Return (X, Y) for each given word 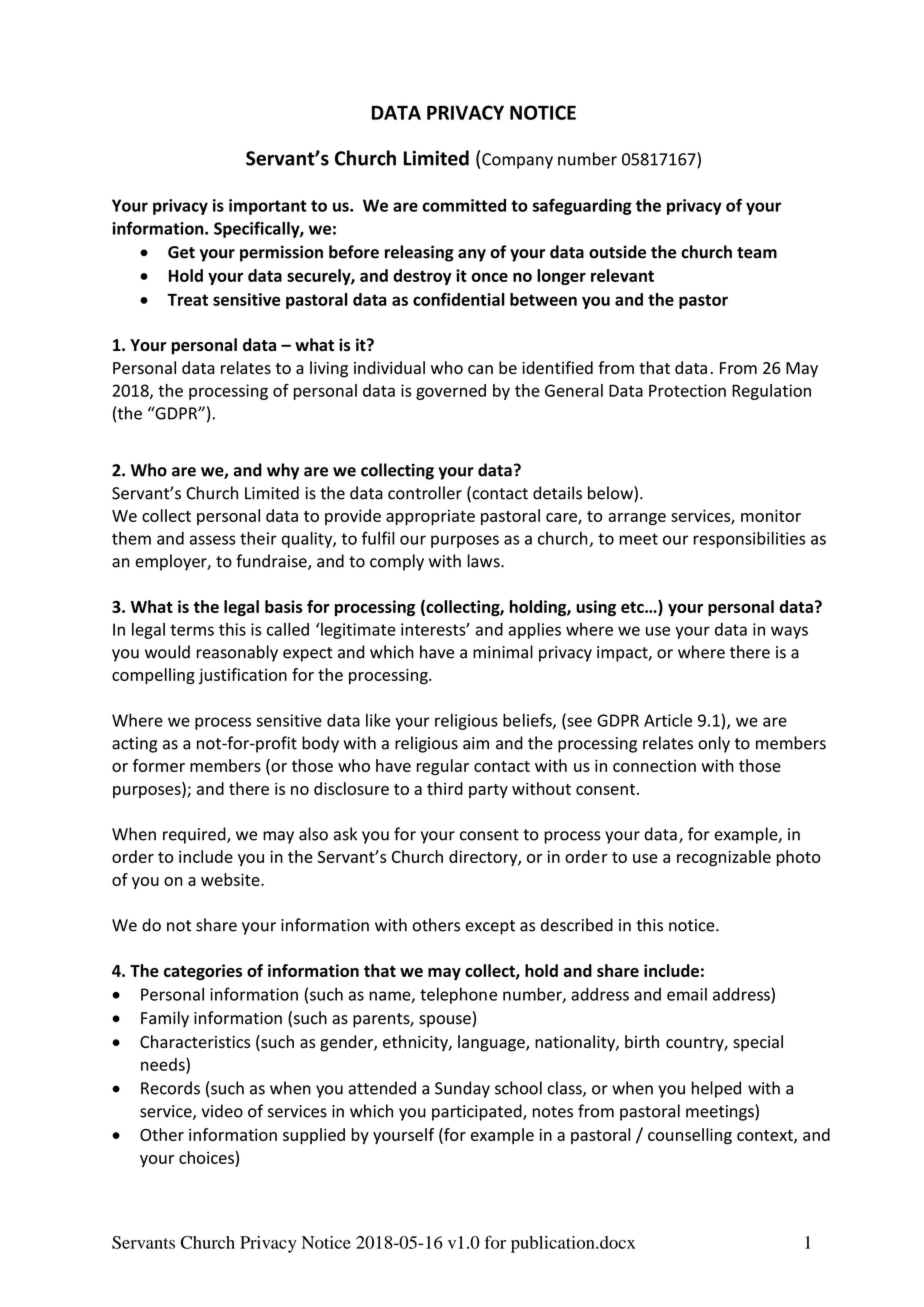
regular (443, 767)
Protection (687, 390)
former (159, 765)
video (222, 1111)
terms (192, 630)
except (490, 927)
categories (203, 972)
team (757, 253)
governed (451, 392)
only (714, 744)
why (283, 471)
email (687, 994)
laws (484, 561)
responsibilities (749, 539)
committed (464, 205)
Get (181, 252)
